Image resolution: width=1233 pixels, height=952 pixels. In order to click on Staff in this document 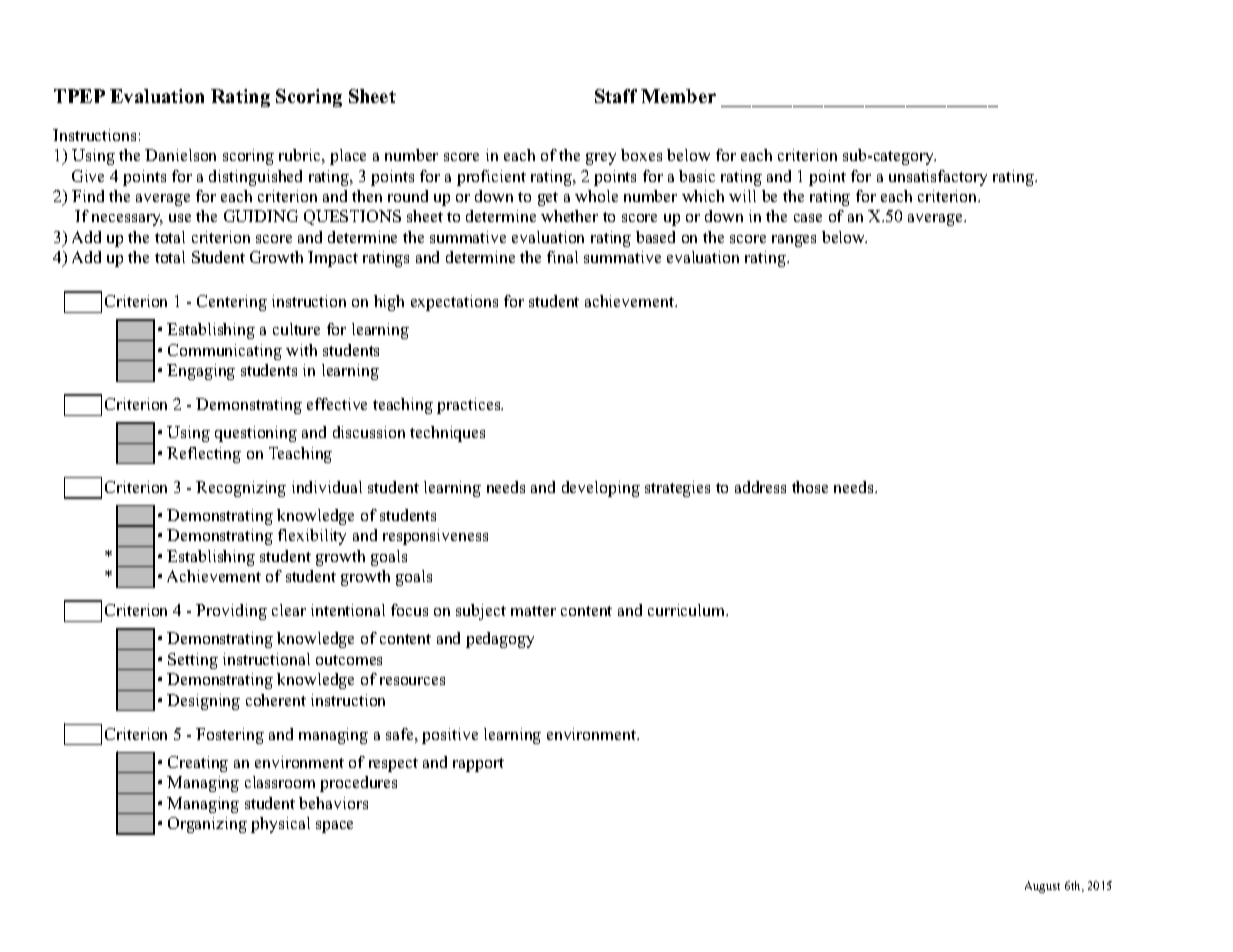, I will do `click(616, 96)`.
